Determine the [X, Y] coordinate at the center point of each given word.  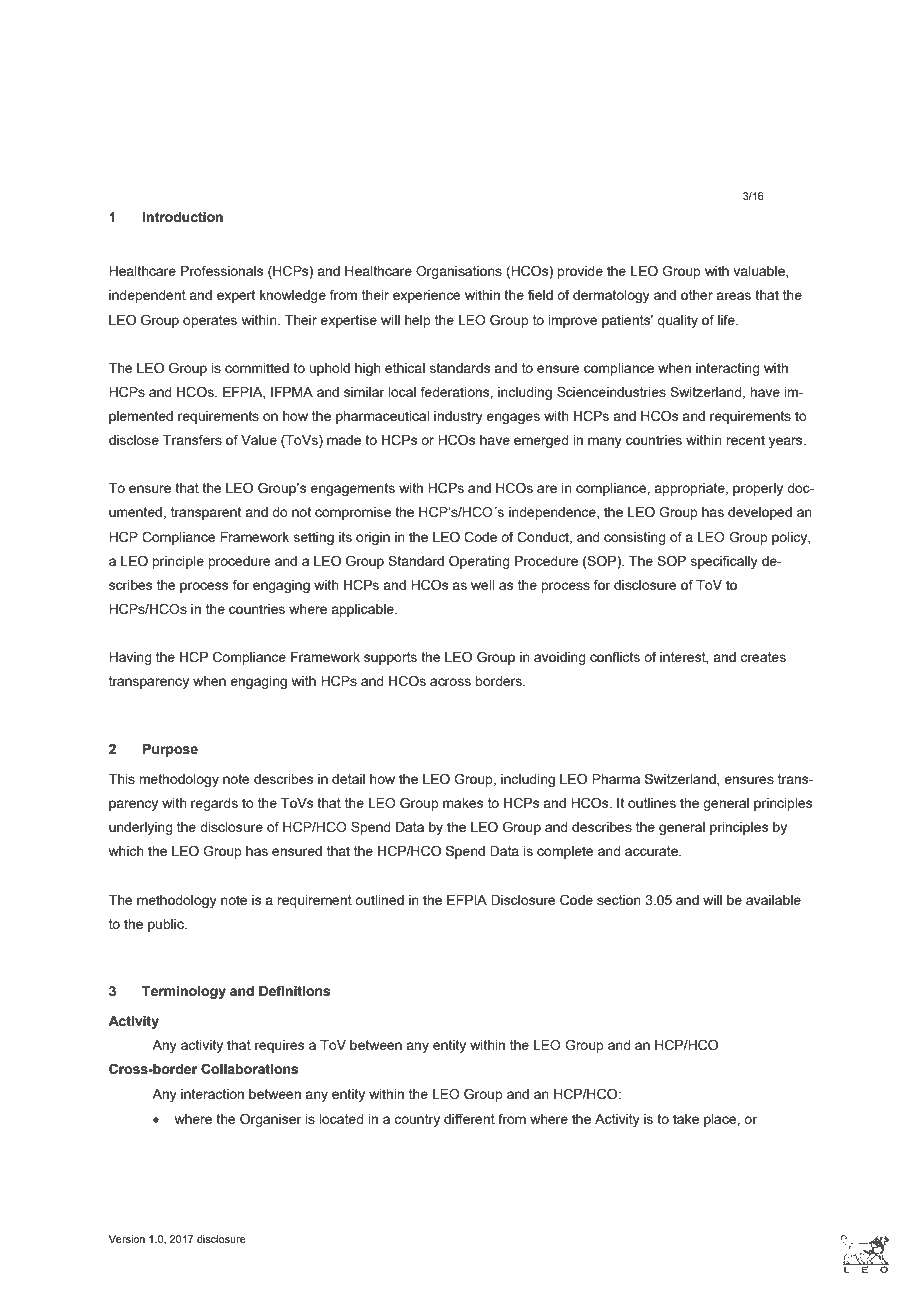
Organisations [459, 272]
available [773, 900]
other [697, 295]
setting [314, 538]
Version [126, 1239]
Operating [479, 562]
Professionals [222, 270]
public [167, 925]
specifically [724, 562]
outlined [379, 900]
